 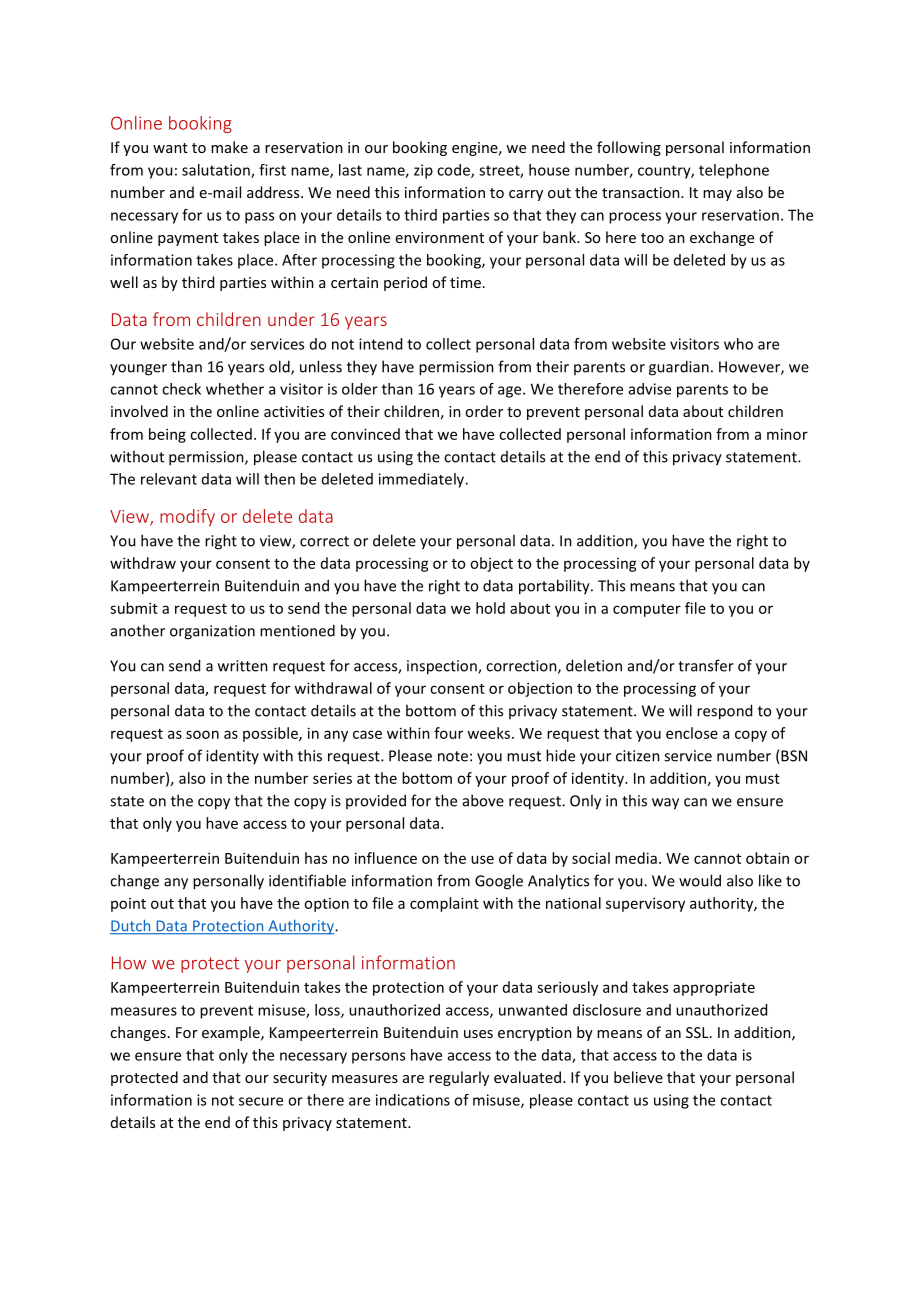 I want to click on regularly, so click(x=459, y=1078).
